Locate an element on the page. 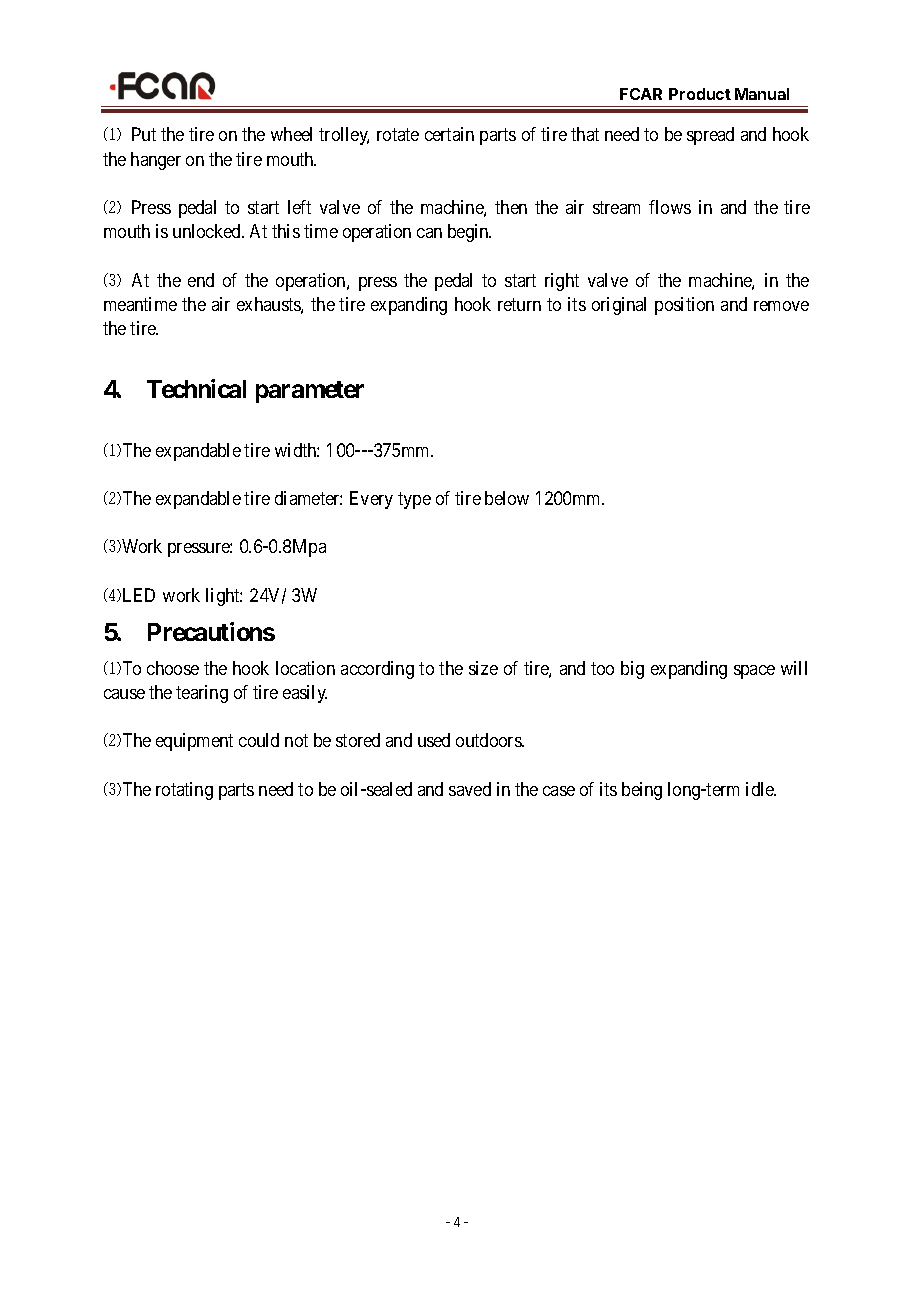 The width and height of the image is (924, 1308). rotating is located at coordinates (184, 791).
